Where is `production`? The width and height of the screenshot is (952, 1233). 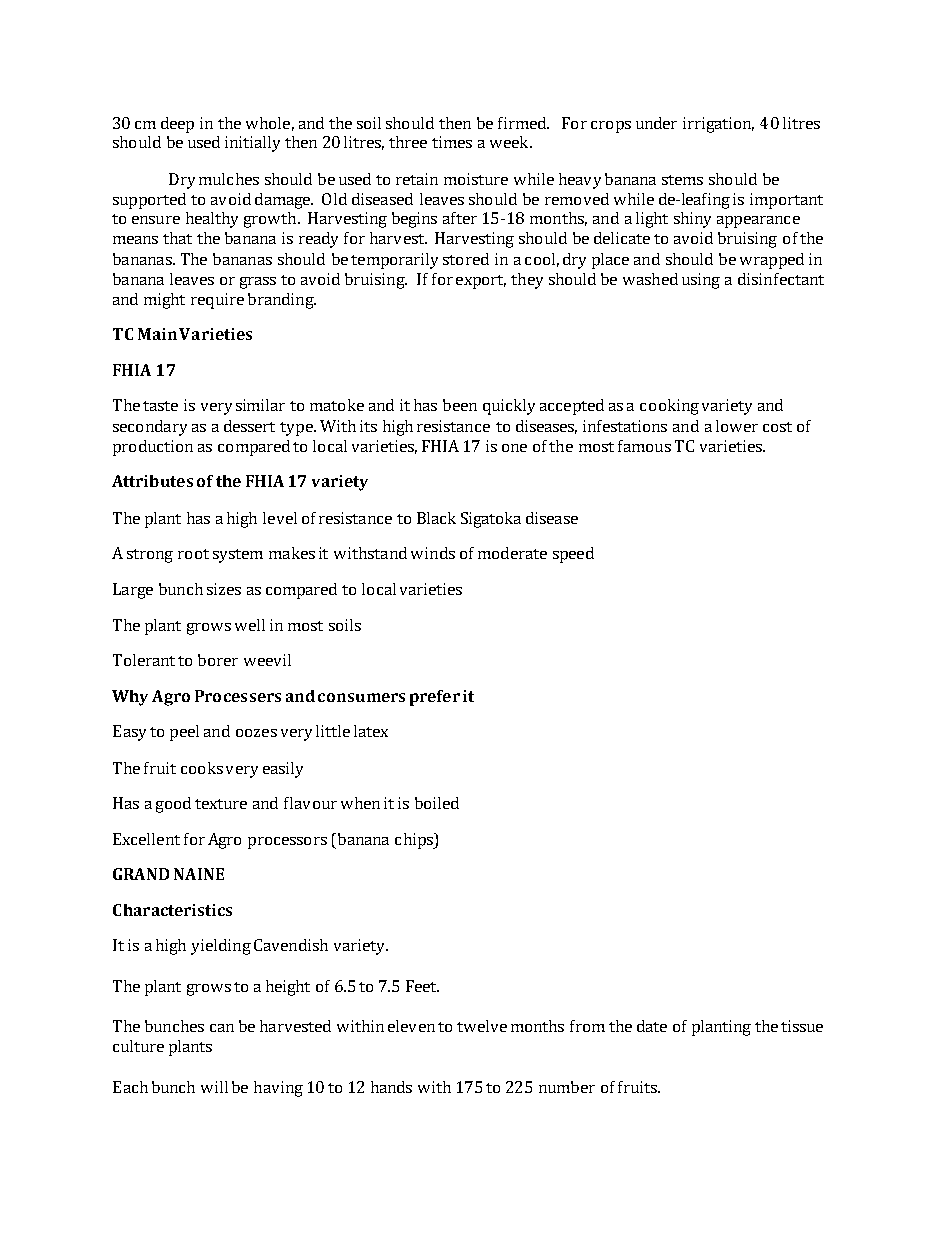
production is located at coordinates (153, 448).
